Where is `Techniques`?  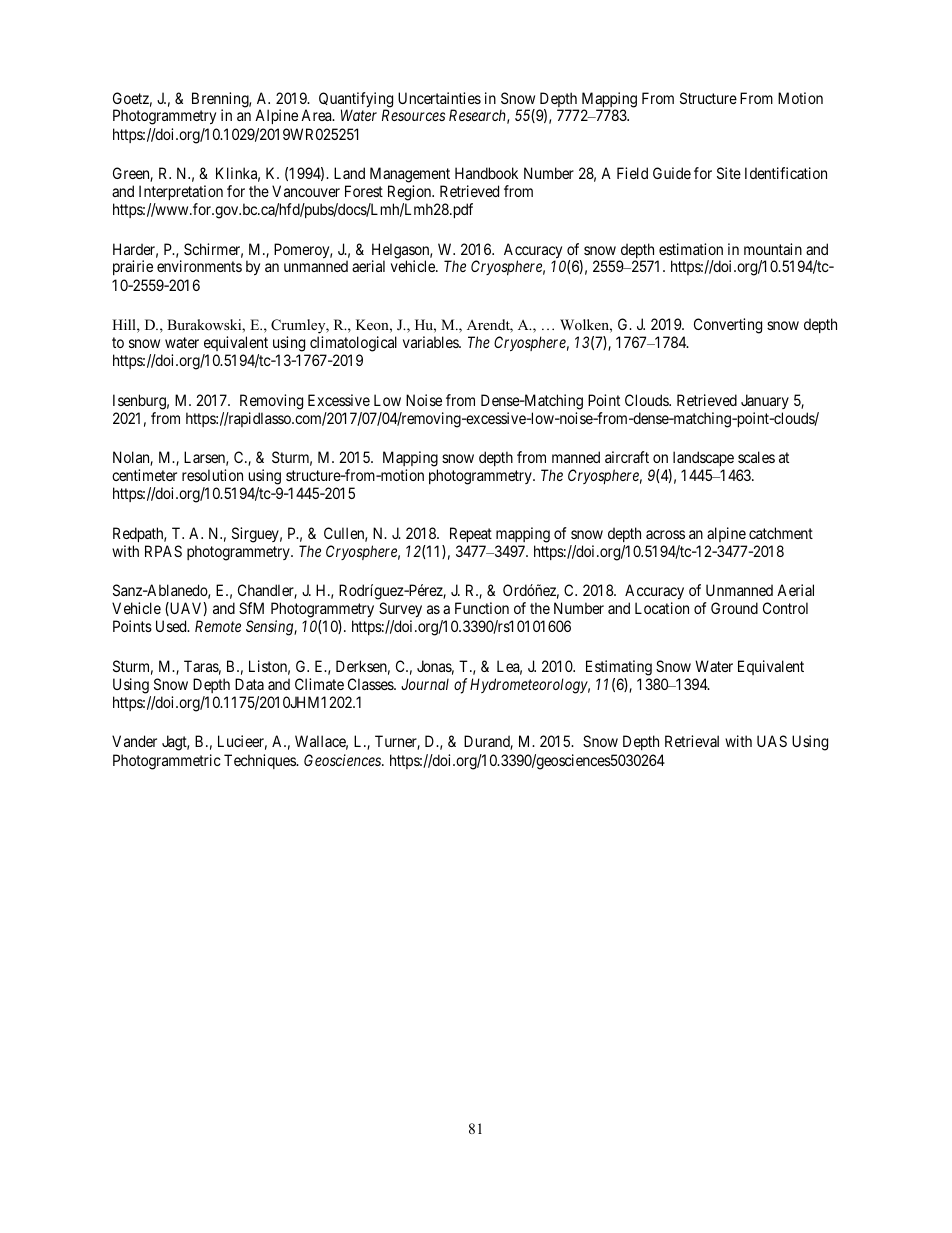 Techniques is located at coordinates (261, 761).
